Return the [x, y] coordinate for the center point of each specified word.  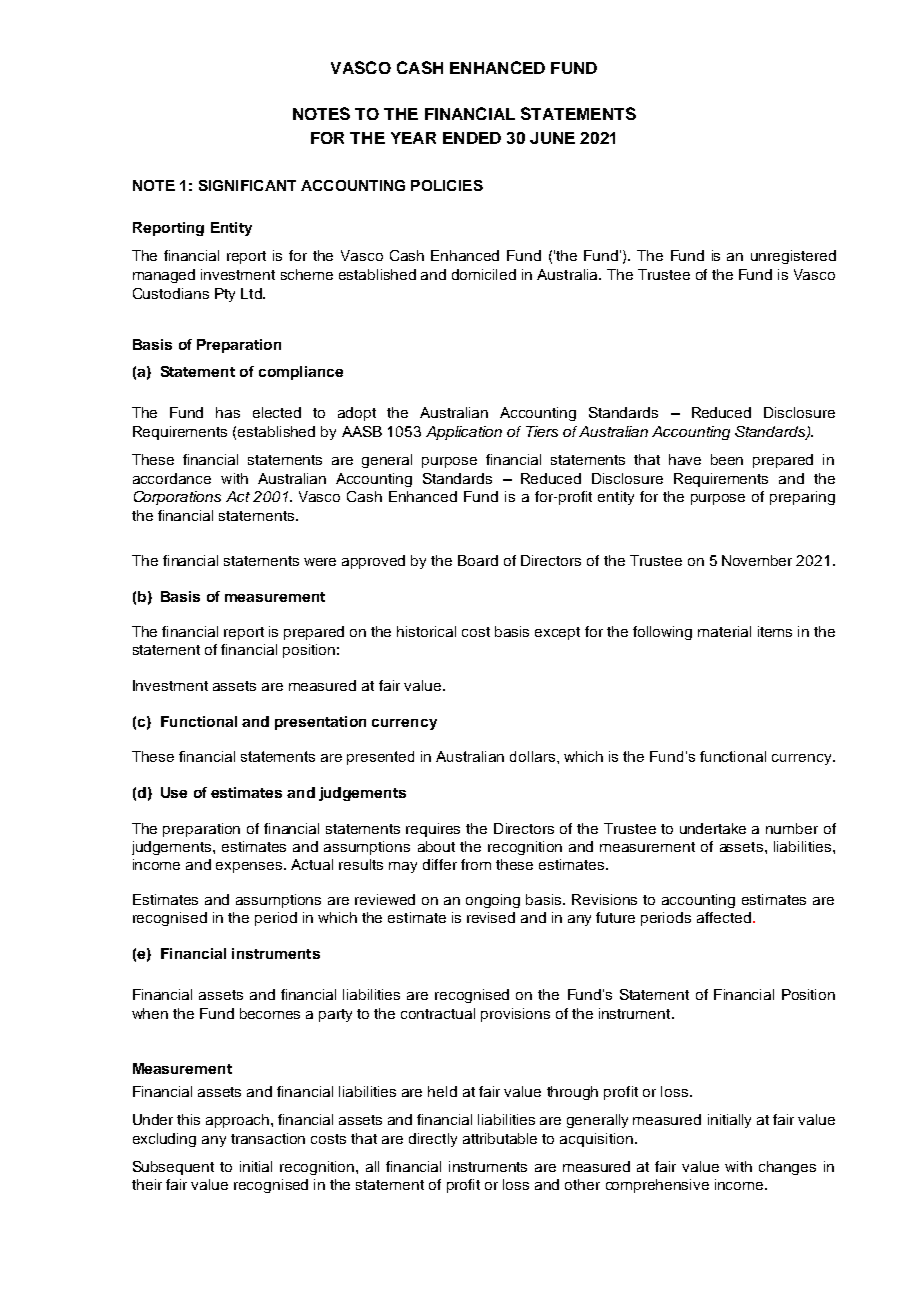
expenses [250, 867]
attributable [500, 1138]
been [727, 459]
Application [464, 433]
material [724, 631]
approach [239, 1121]
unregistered [793, 257]
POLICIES [447, 185]
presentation [320, 723]
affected [724, 917]
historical [426, 631]
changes [787, 1168]
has [228, 412]
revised [491, 917]
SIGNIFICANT [247, 185]
